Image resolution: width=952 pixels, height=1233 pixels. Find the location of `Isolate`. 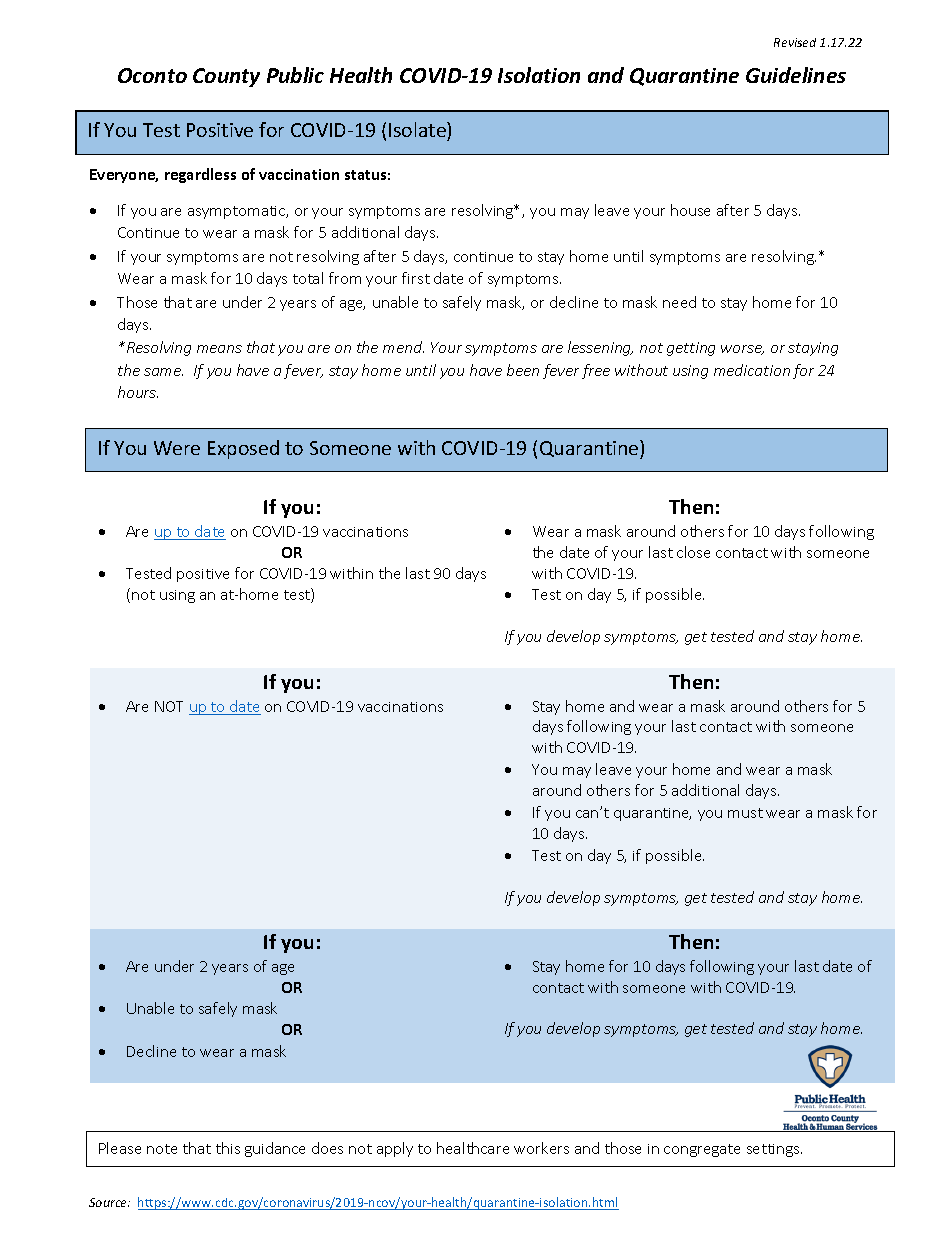

Isolate is located at coordinates (418, 131).
